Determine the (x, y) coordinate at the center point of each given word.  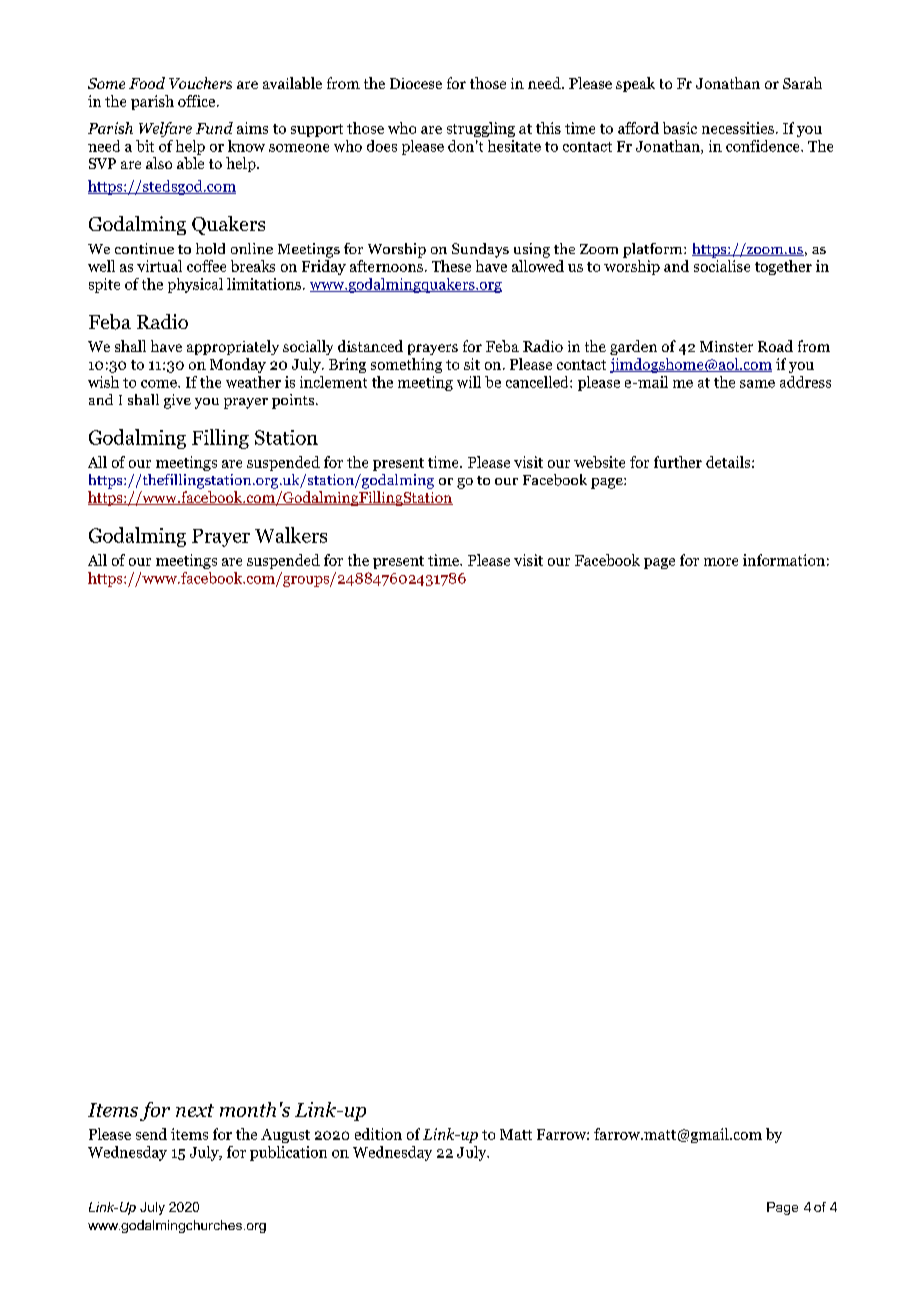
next (195, 1110)
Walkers (291, 535)
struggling (481, 129)
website (599, 462)
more (721, 562)
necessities (738, 128)
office (198, 101)
